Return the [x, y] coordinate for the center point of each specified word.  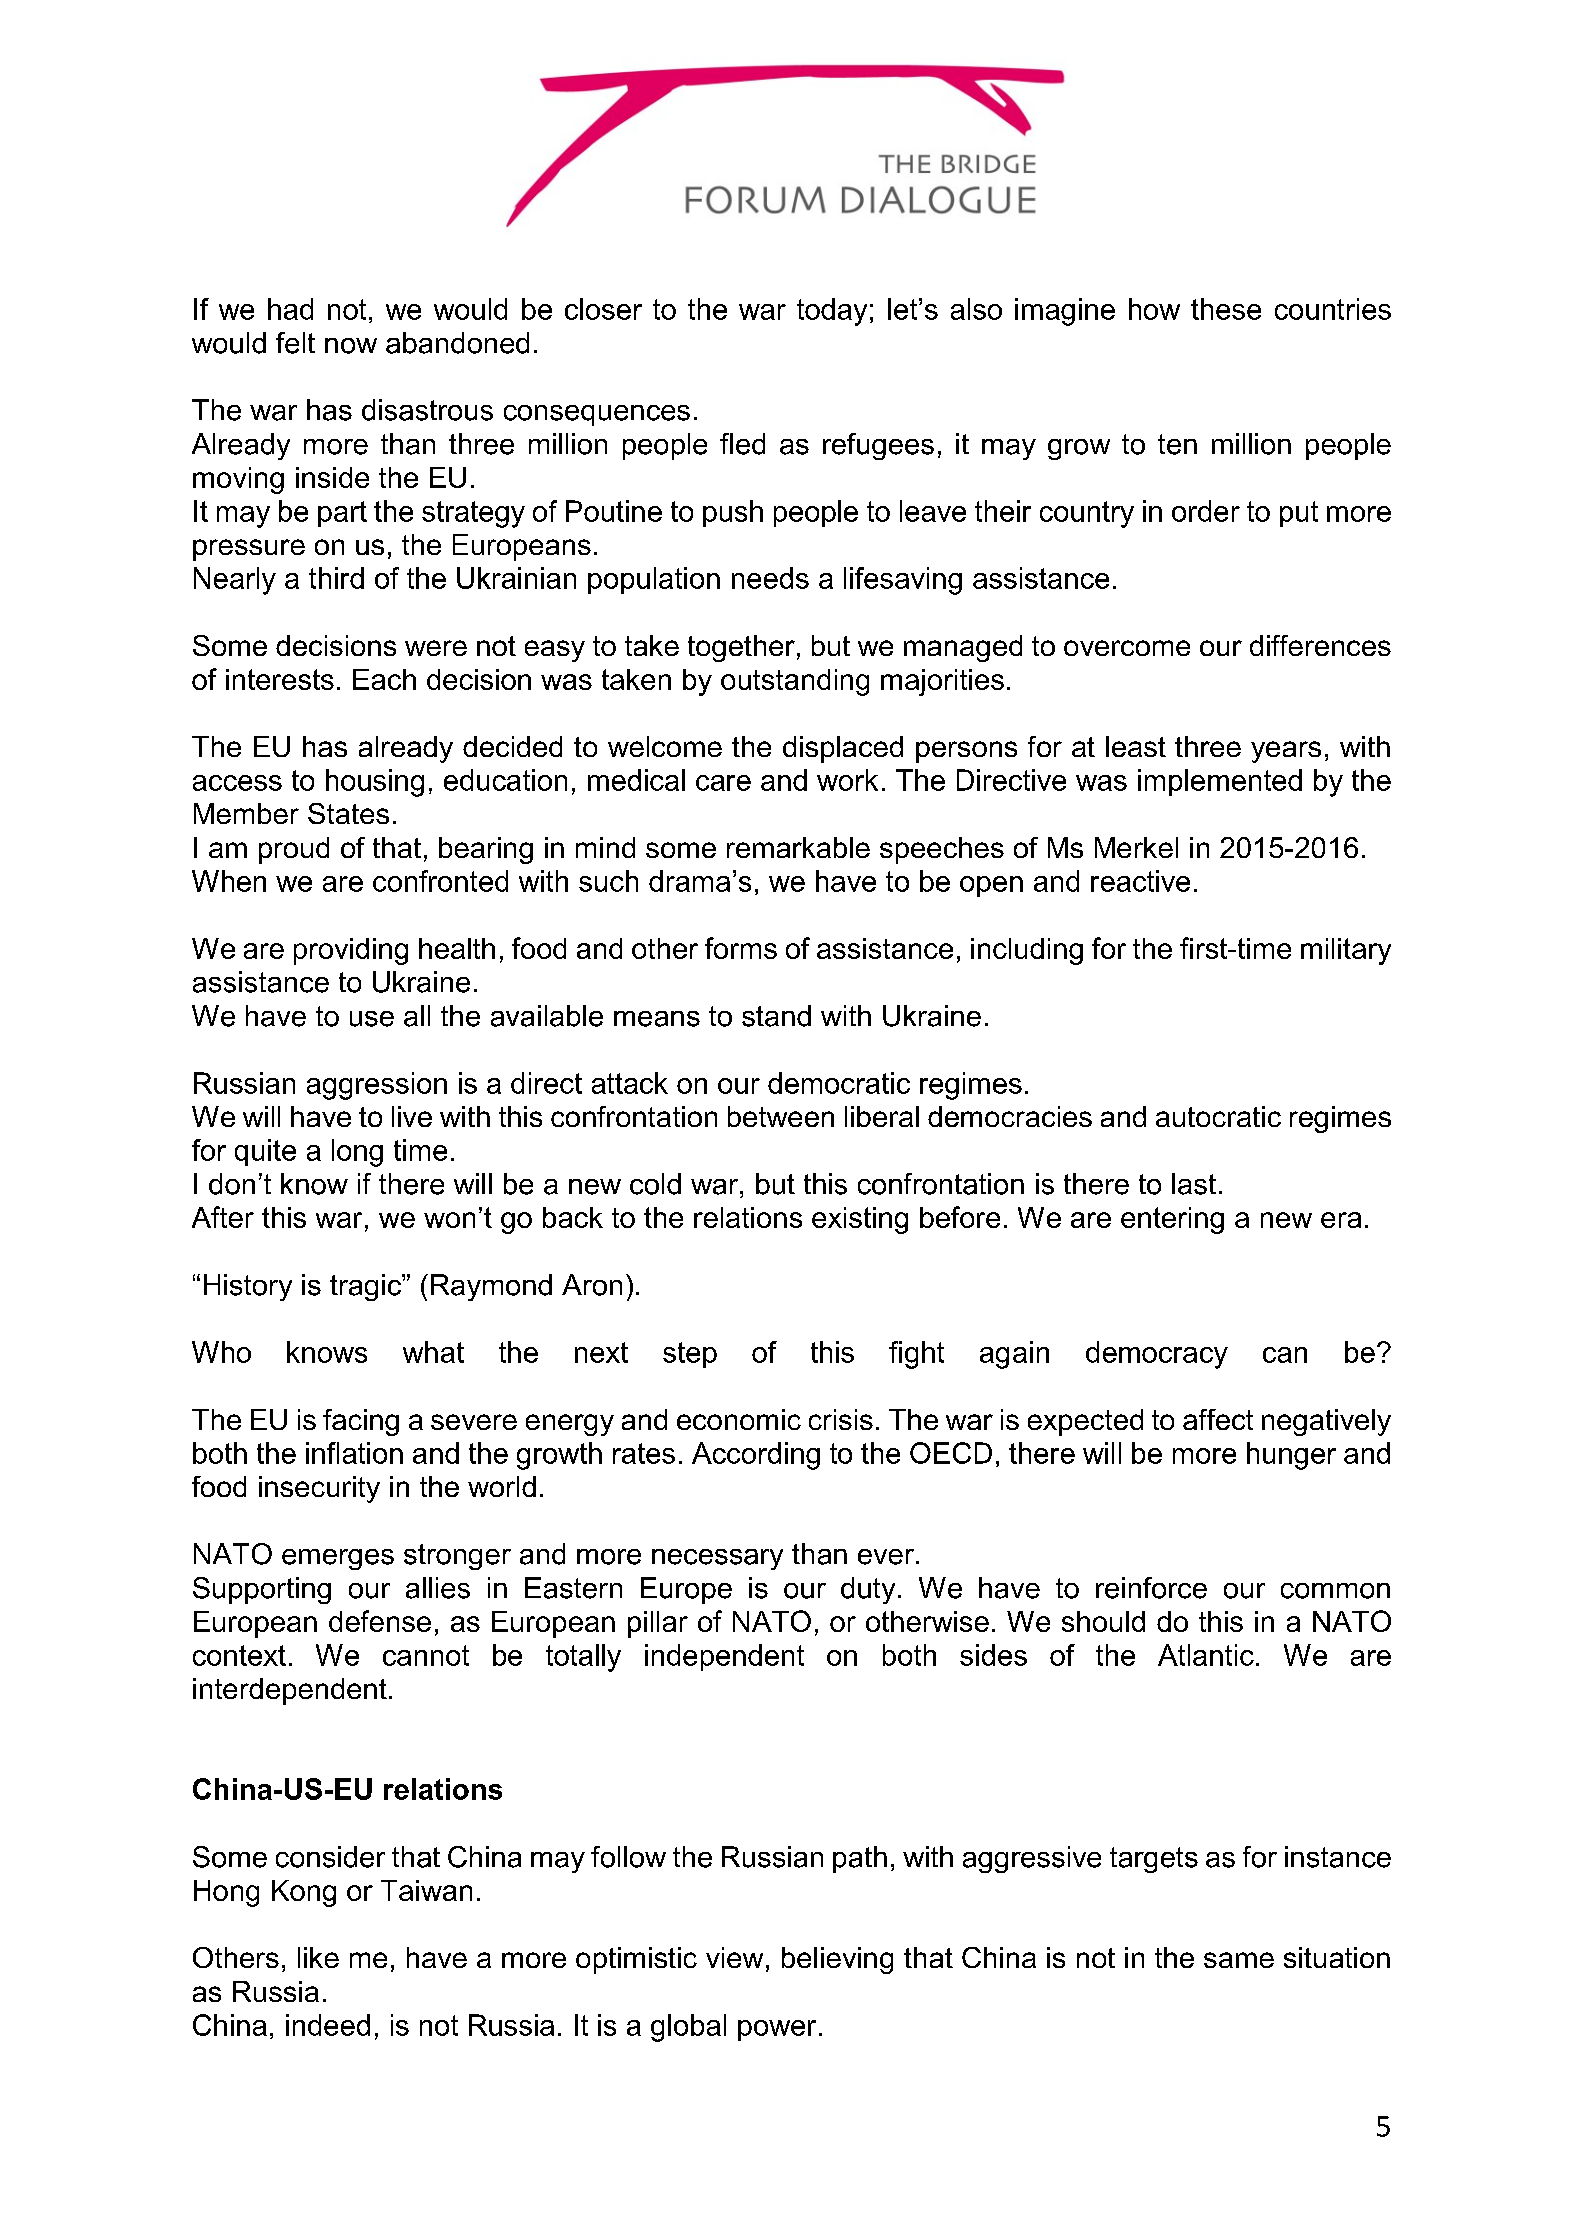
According [756, 1456]
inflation [354, 1453]
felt [295, 343]
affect [1218, 1419]
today [832, 312]
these [1226, 309]
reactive [1140, 881]
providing [351, 951]
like [318, 1957]
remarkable [798, 847]
